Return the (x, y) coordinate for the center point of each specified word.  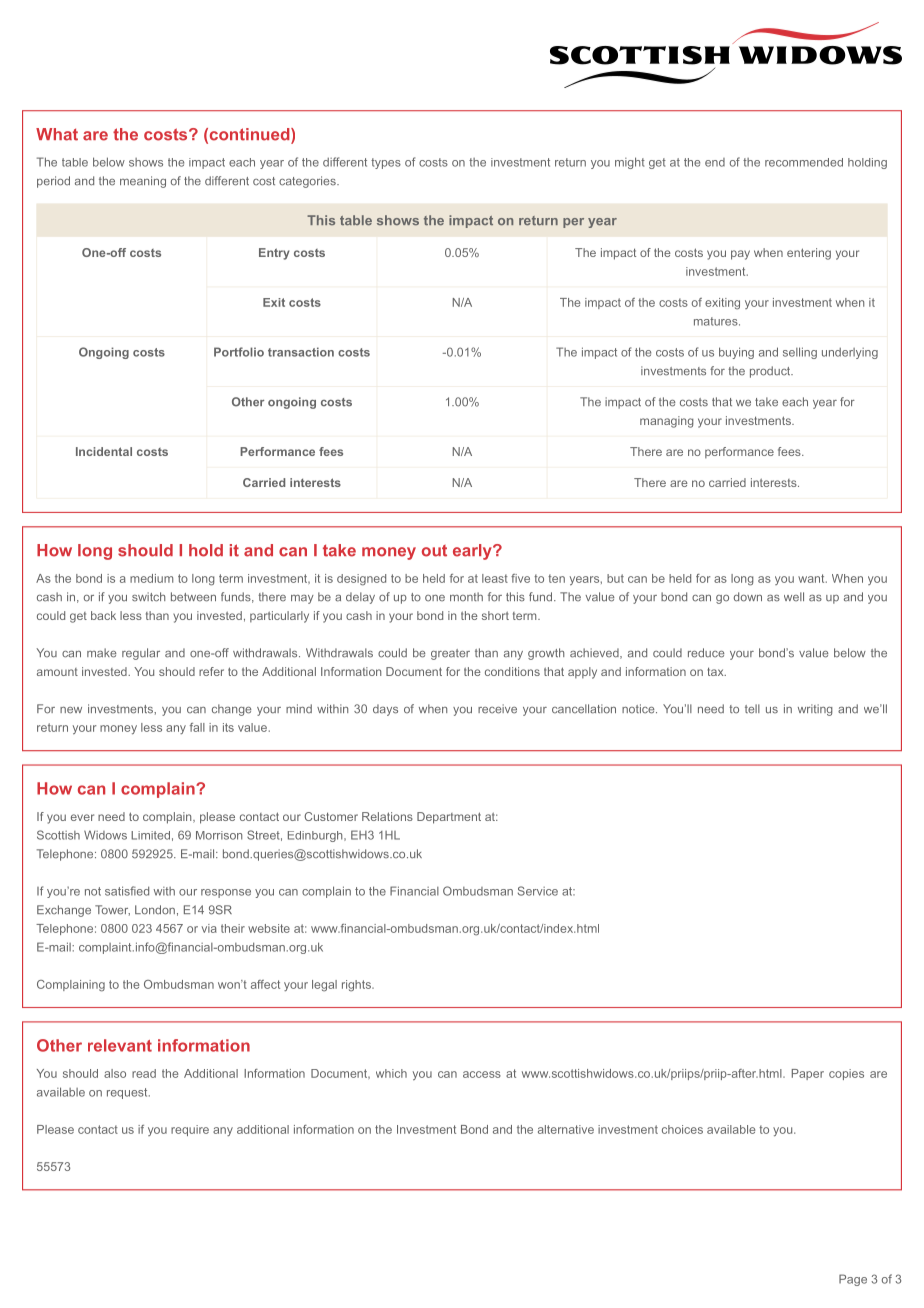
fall (197, 727)
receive (497, 709)
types (386, 163)
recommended (804, 162)
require (190, 1130)
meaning (143, 182)
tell (752, 709)
